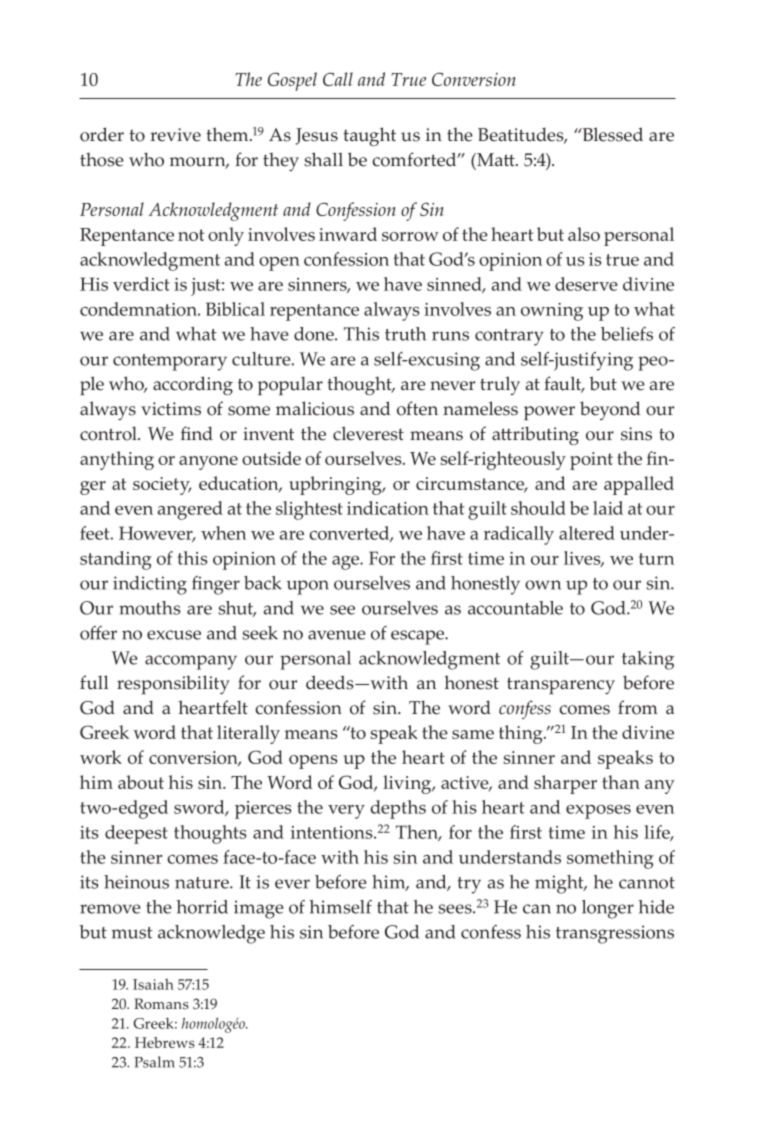 Image resolution: width=765 pixels, height=1147 pixels. What do you see at coordinates (175, 135) in the image?
I see `revive` at bounding box center [175, 135].
